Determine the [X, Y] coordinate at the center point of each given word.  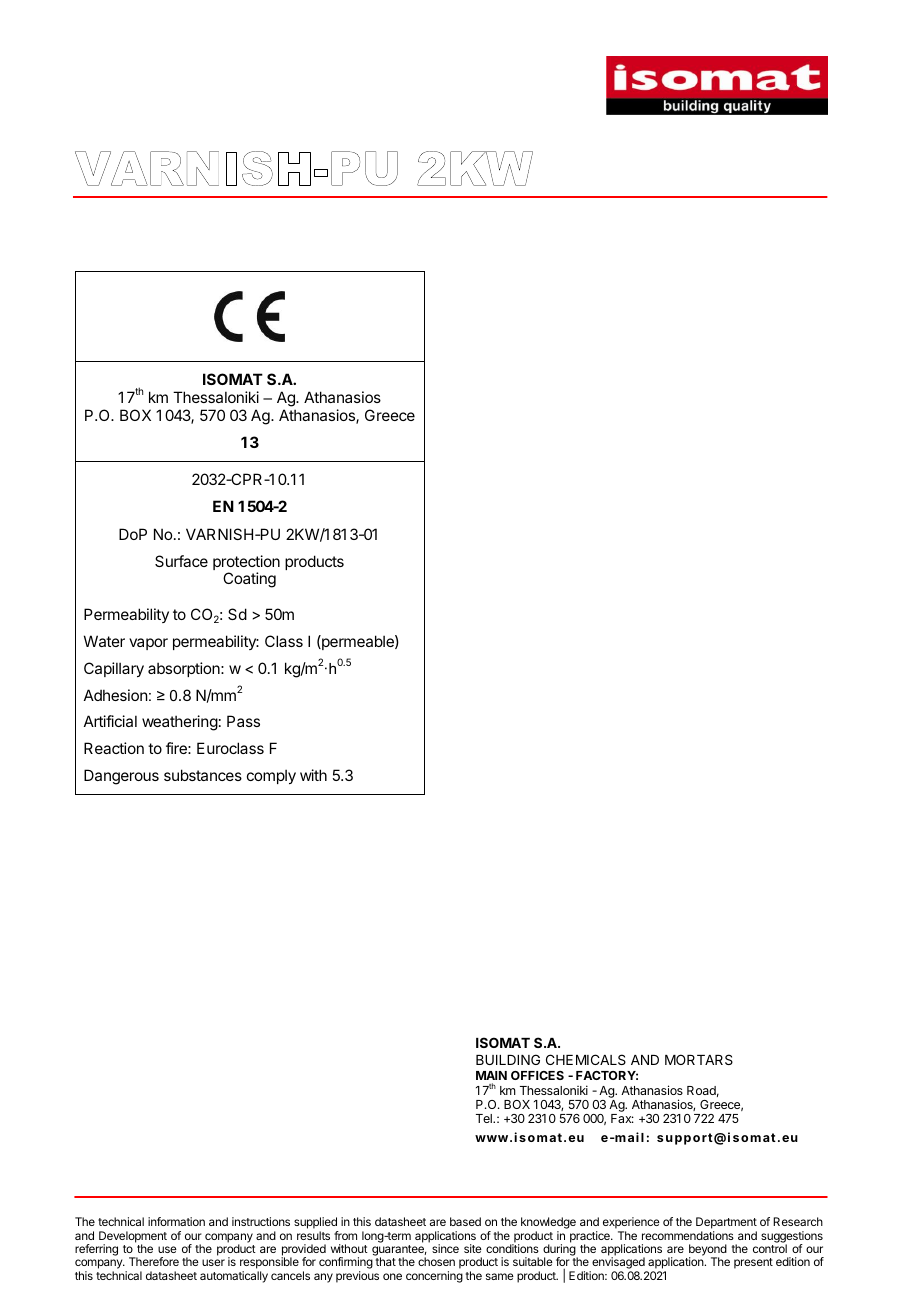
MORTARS [699, 1059]
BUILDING [508, 1059]
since [445, 1248]
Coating [249, 580]
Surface [181, 561]
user [213, 1262]
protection [246, 564]
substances [203, 775]
